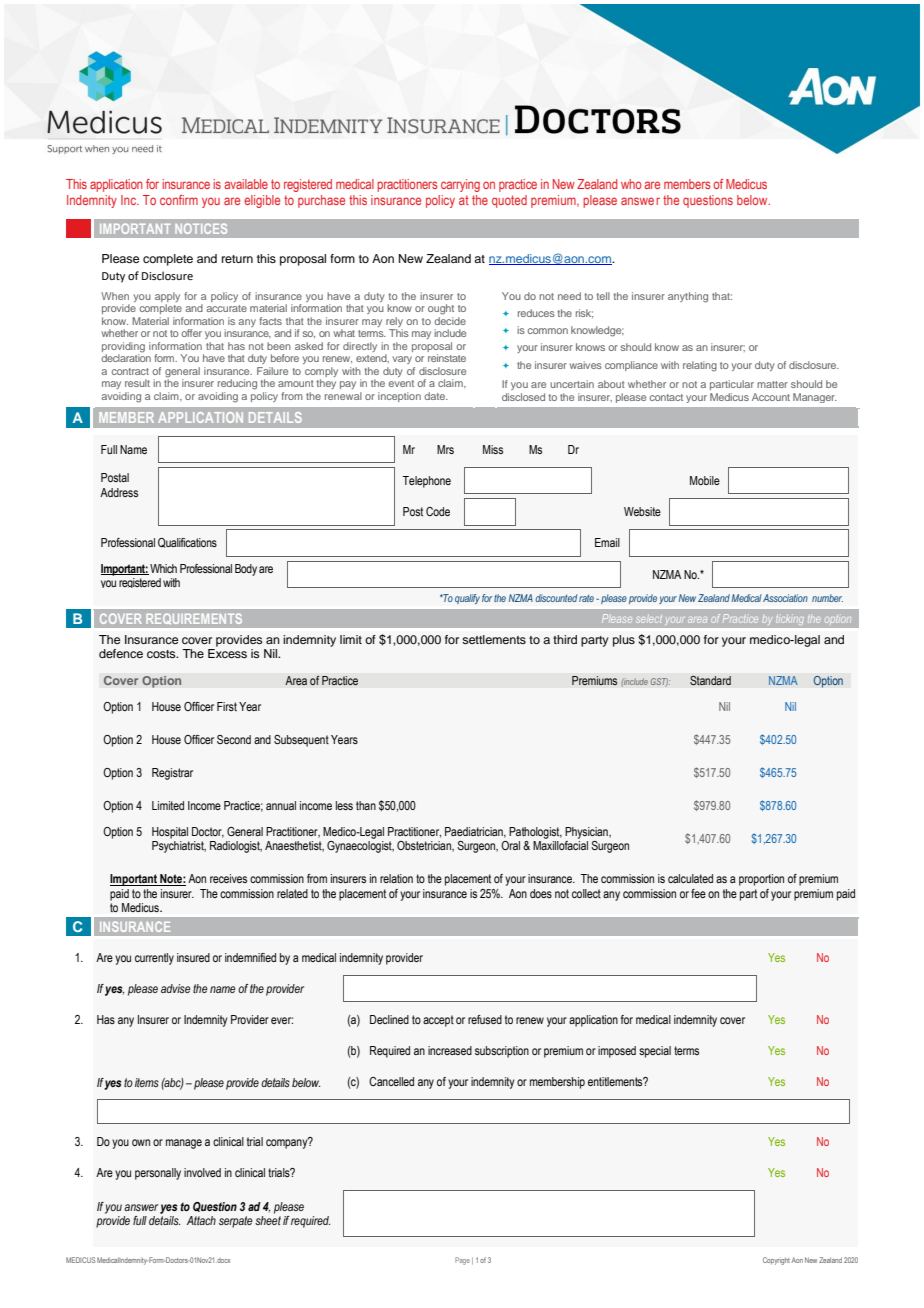 The height and width of the image is (1308, 924). What do you see at coordinates (201, 1220) in the image?
I see `Attach` at bounding box center [201, 1220].
